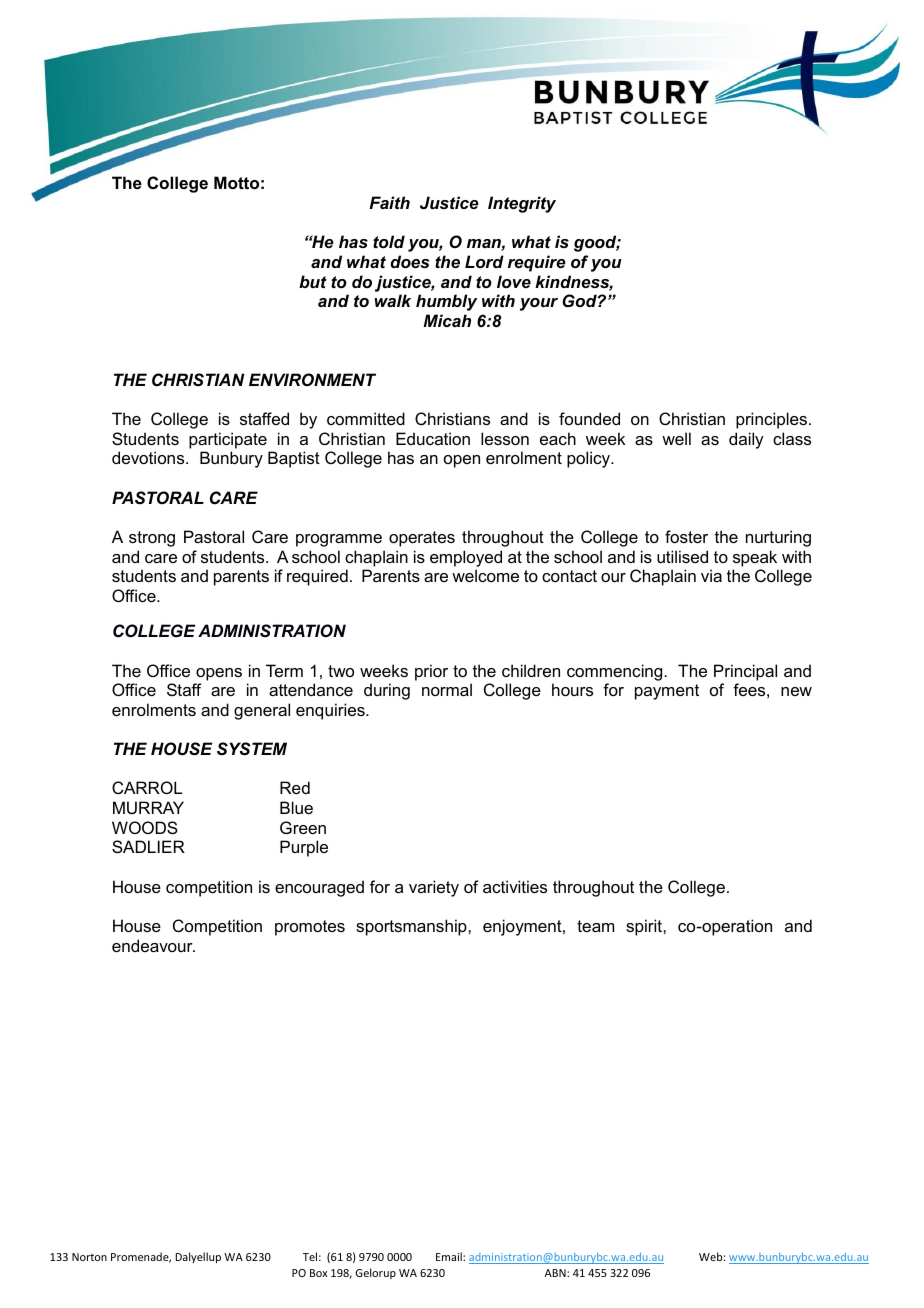 The width and height of the document is (924, 1308). What do you see at coordinates (409, 261) in the document?
I see `does` at bounding box center [409, 261].
